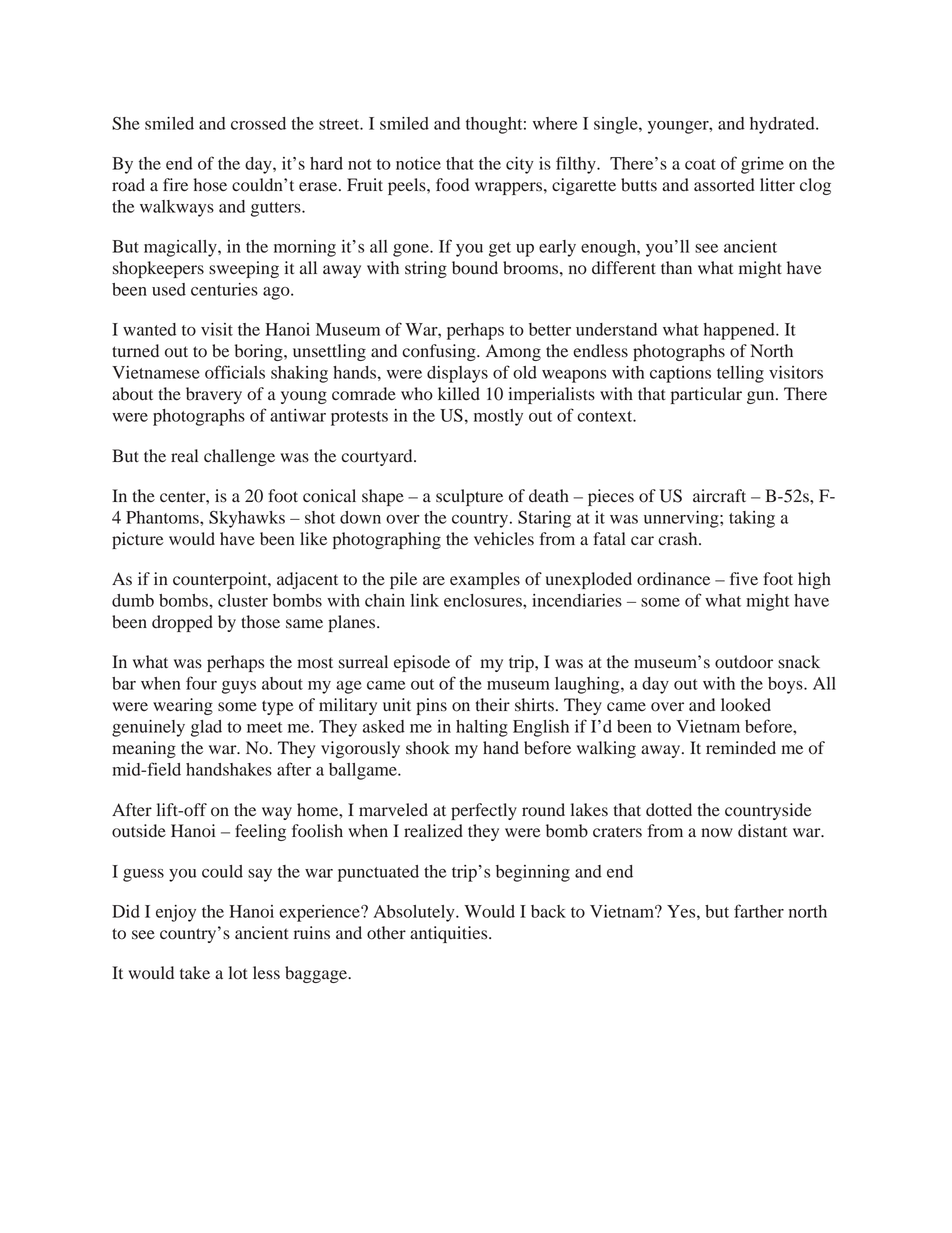 Image resolution: width=952 pixels, height=1233 pixels. Describe the element at coordinates (175, 184) in the screenshot. I see `fire` at that location.
